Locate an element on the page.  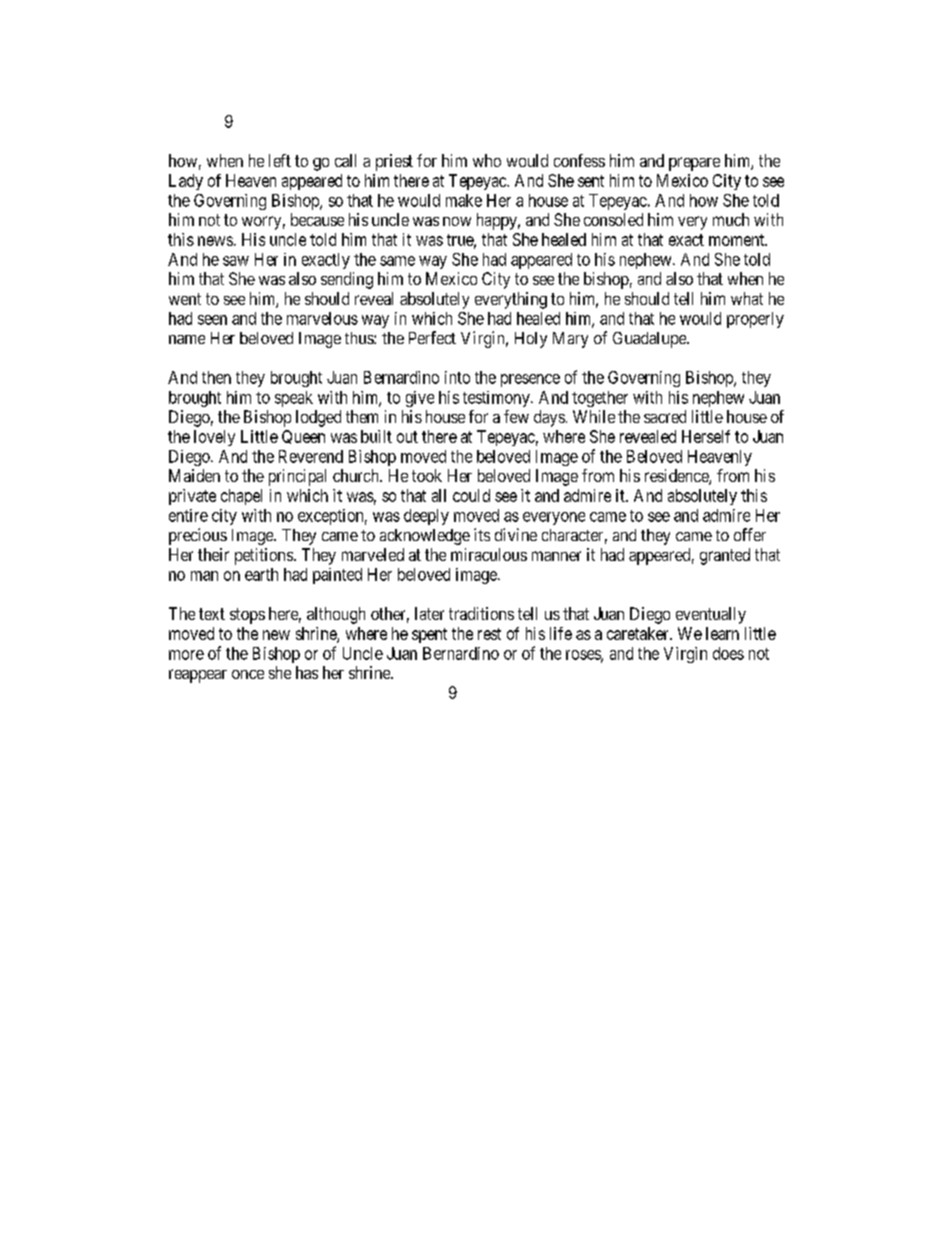
prepare is located at coordinates (694, 164).
